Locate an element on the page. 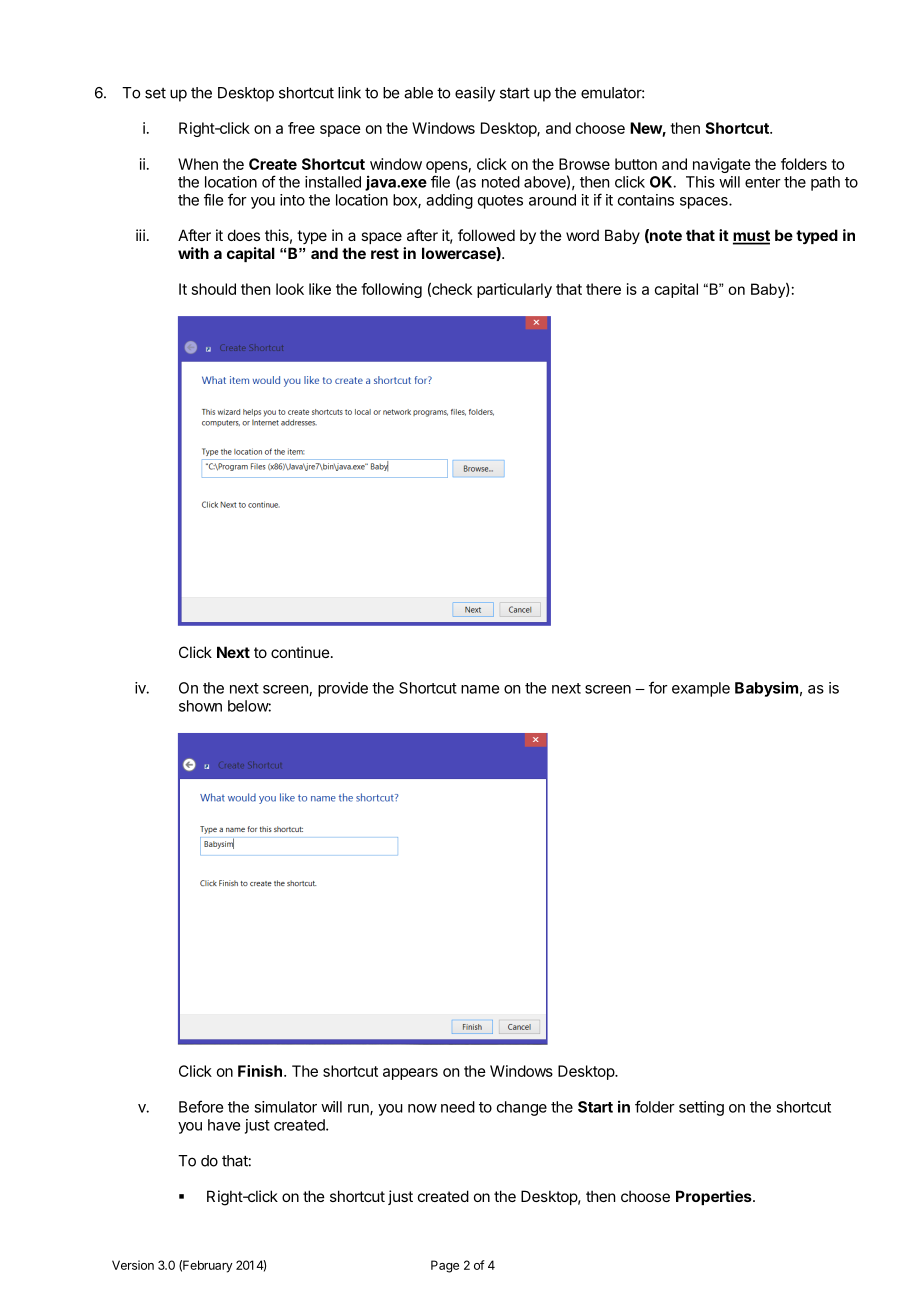 The width and height of the page is (924, 1308). Page is located at coordinates (445, 1266).
